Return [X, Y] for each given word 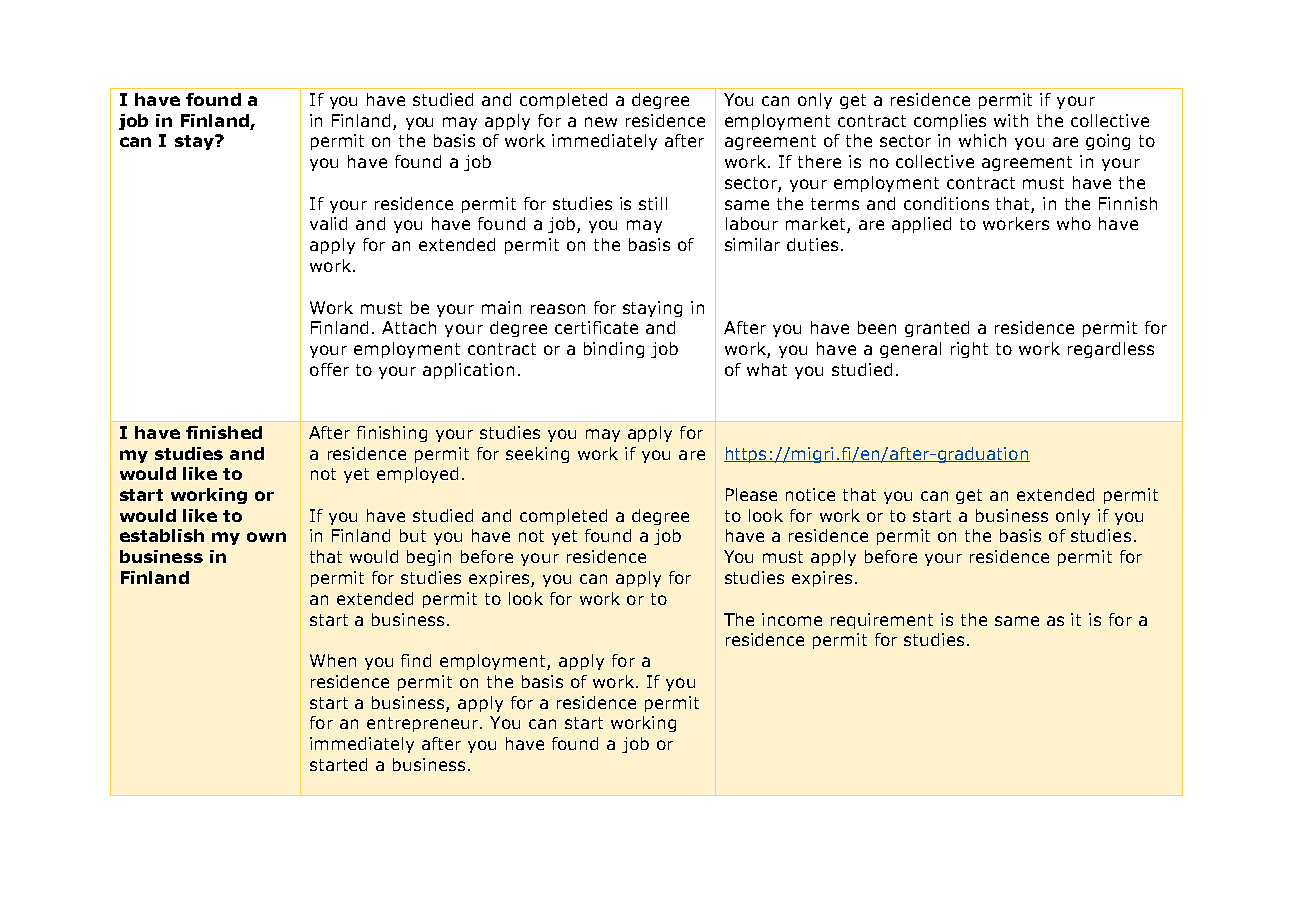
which [982, 140]
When [333, 660]
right [969, 350]
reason [558, 309]
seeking [537, 455]
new [601, 122]
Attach [409, 327]
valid [328, 223]
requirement [882, 621]
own [266, 537]
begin [429, 558]
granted [937, 329]
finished [224, 432]
